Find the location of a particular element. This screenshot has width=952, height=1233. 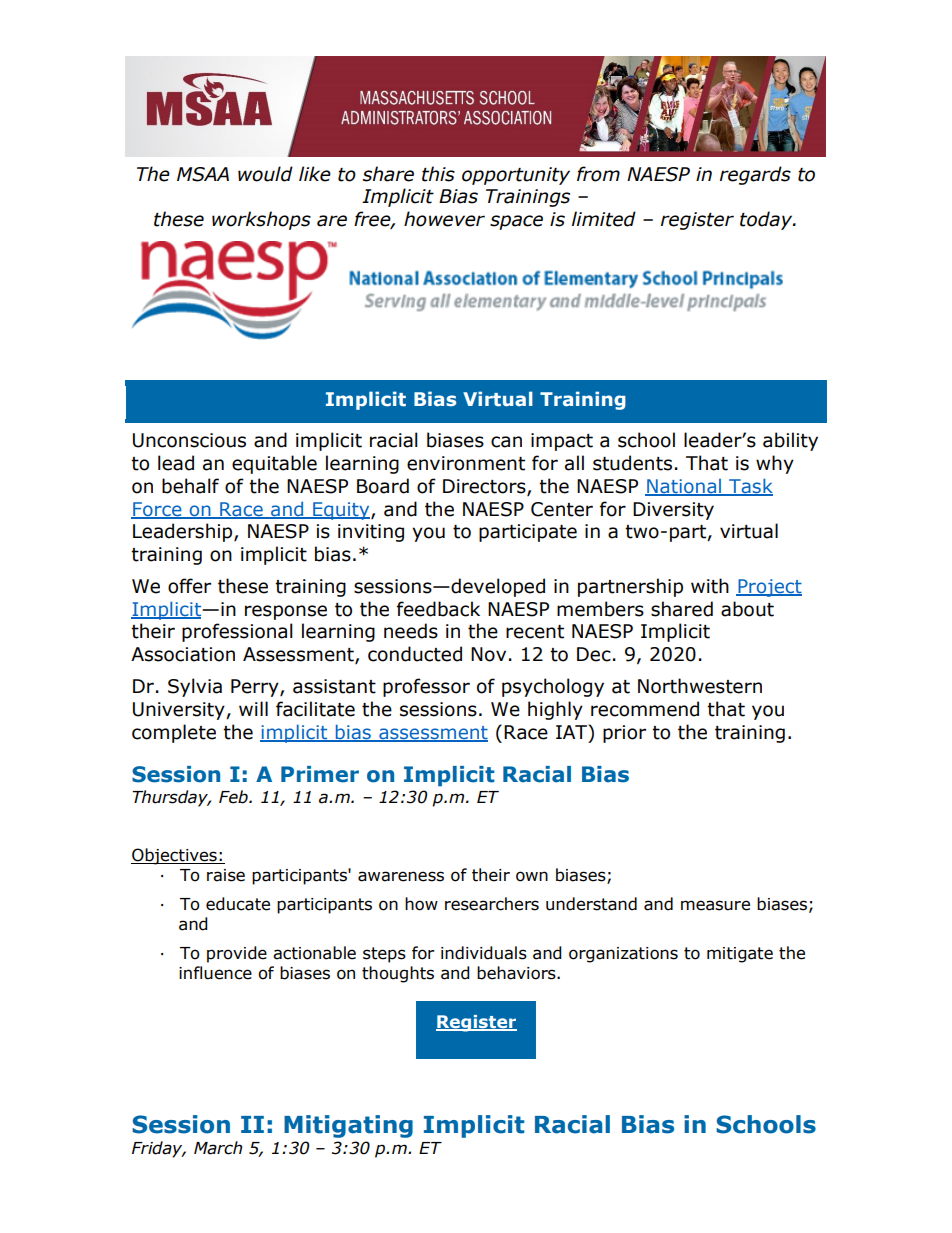

however is located at coordinates (444, 219).
